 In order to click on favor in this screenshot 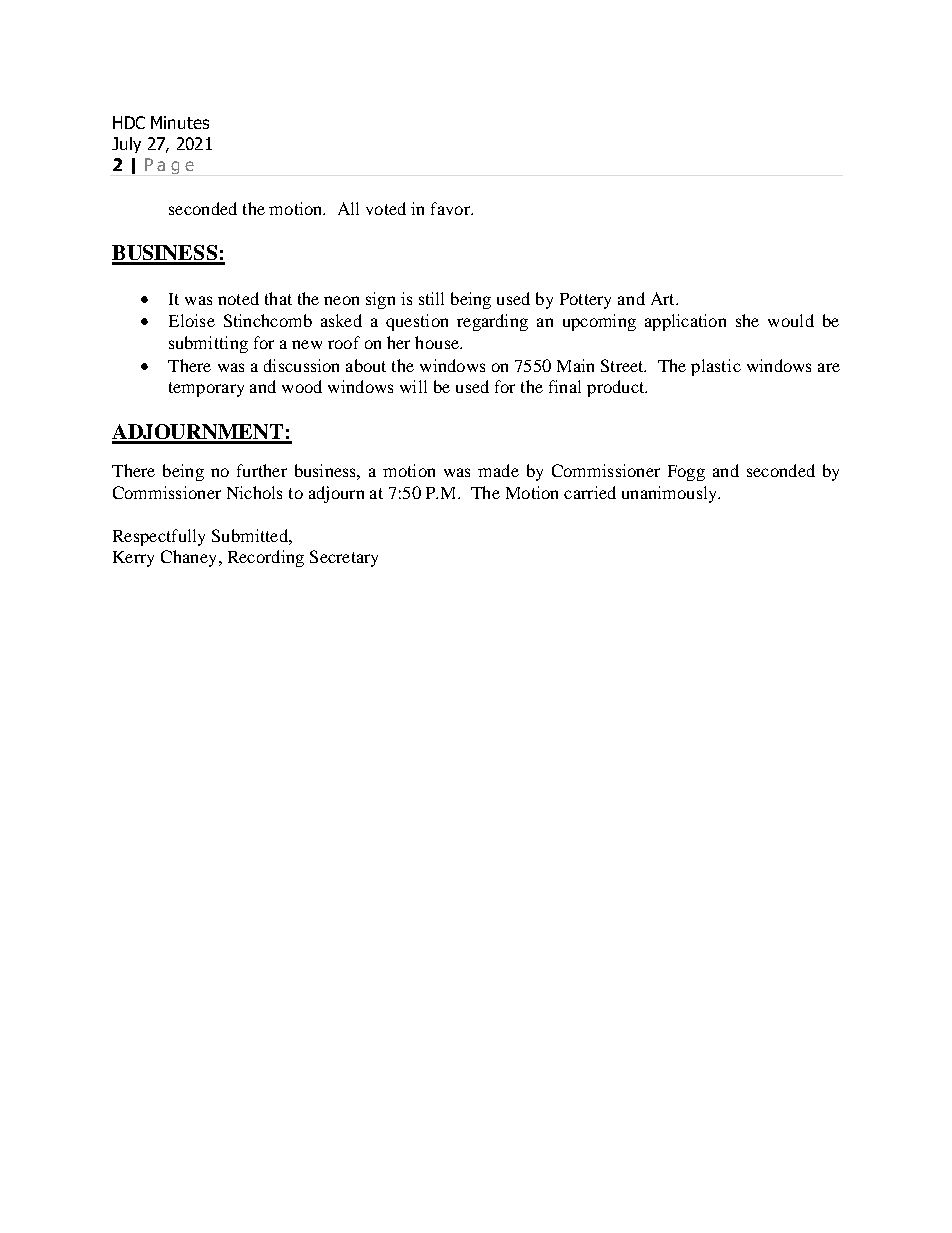, I will do `click(451, 208)`.
